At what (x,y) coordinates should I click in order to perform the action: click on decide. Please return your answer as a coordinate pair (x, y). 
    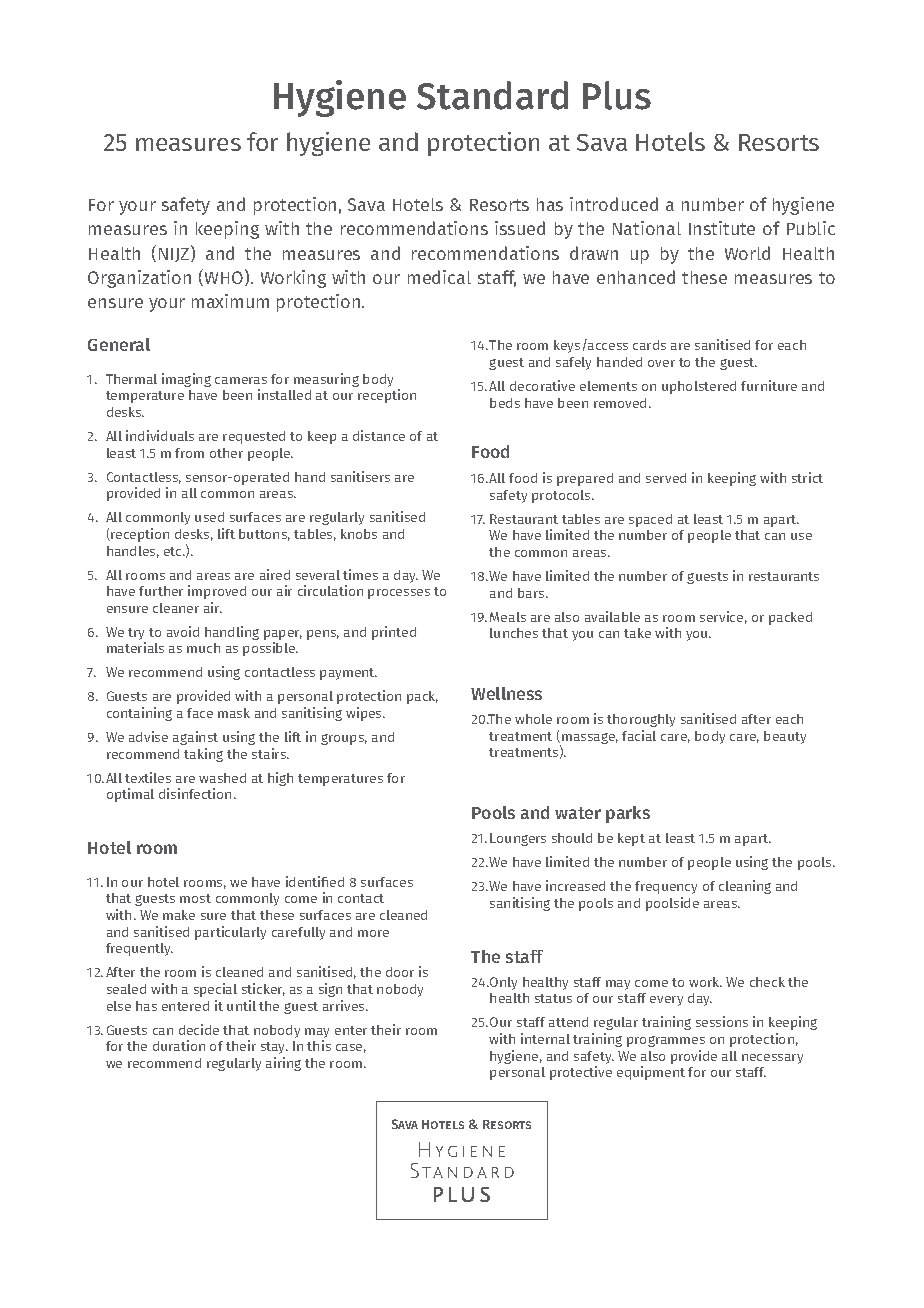
    Looking at the image, I should click on (199, 1029).
